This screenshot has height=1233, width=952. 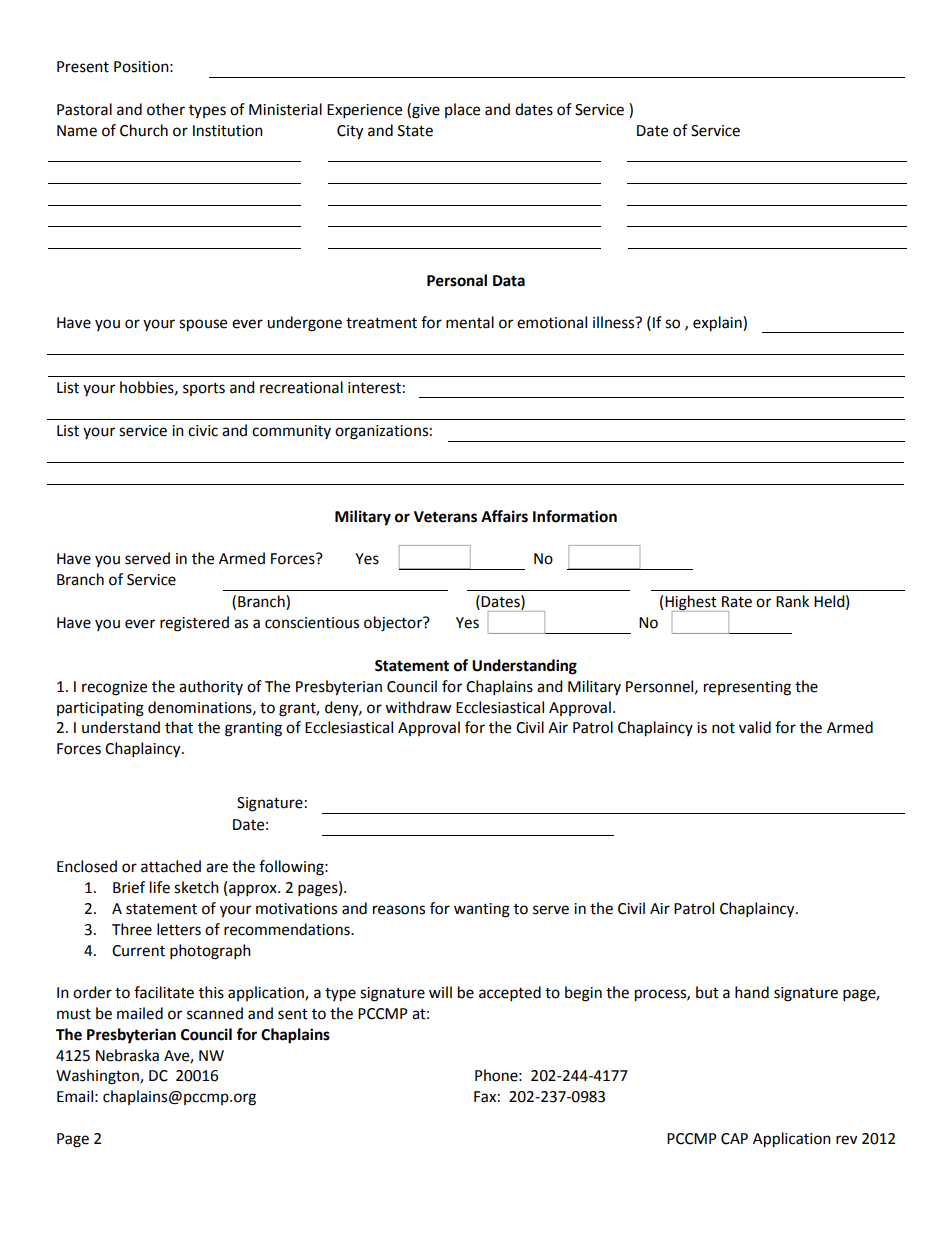 I want to click on explain, so click(x=718, y=324).
